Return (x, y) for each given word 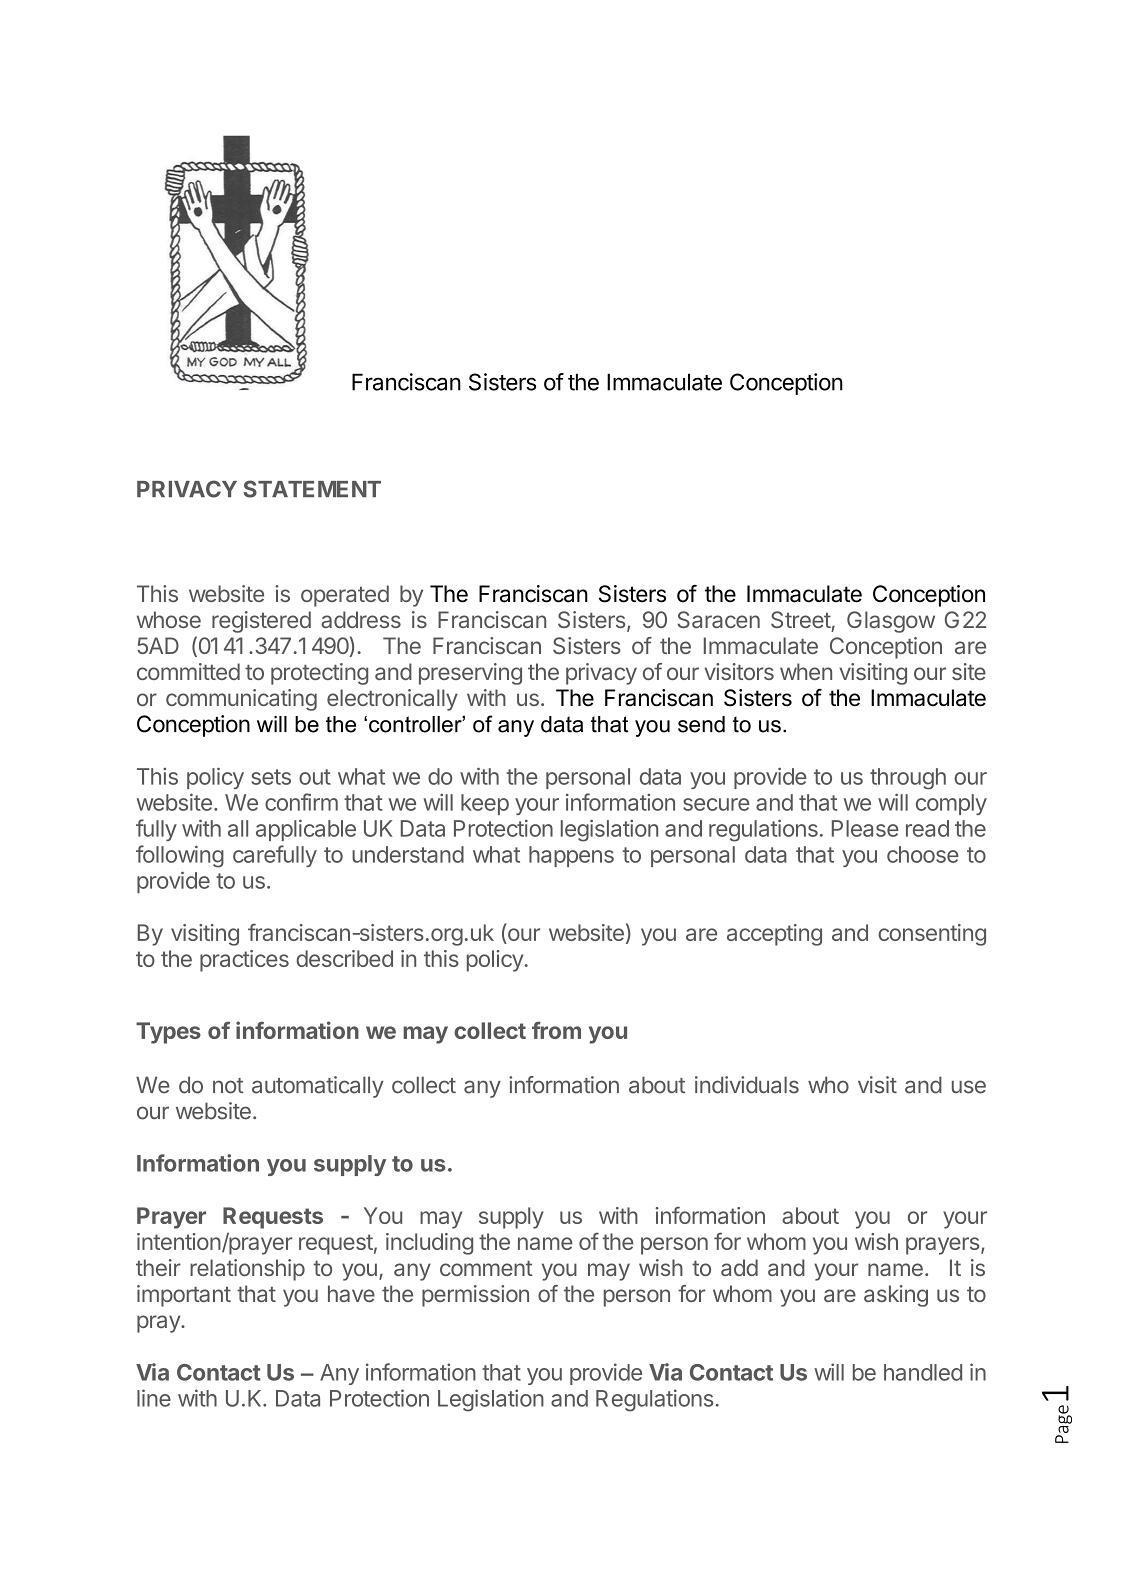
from (556, 1030)
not (228, 1086)
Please (865, 828)
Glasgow (891, 622)
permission (475, 1296)
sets (271, 777)
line (154, 1398)
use (969, 1087)
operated (345, 596)
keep (485, 804)
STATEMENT (312, 489)
